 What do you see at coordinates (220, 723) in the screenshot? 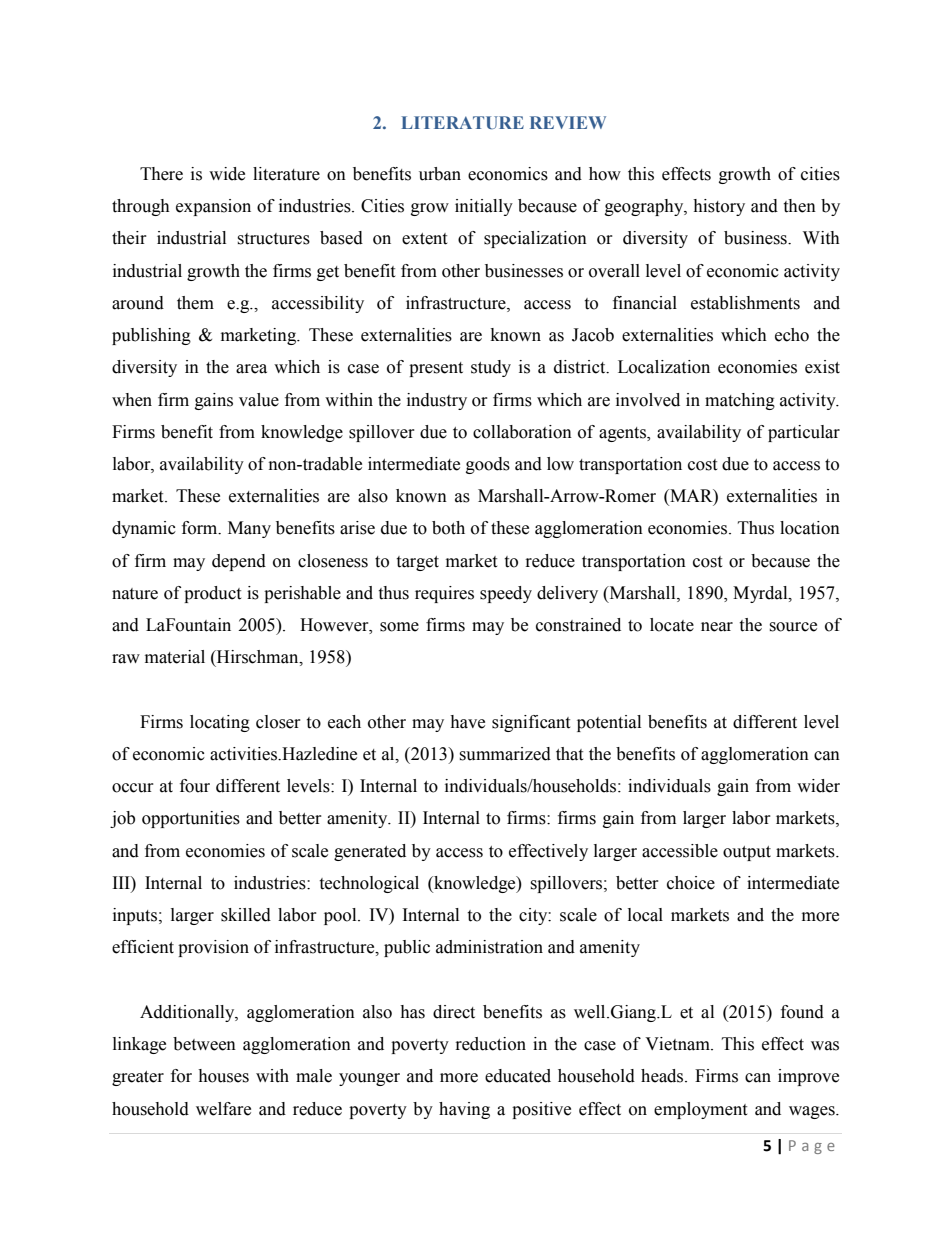
I see `locating` at bounding box center [220, 723].
